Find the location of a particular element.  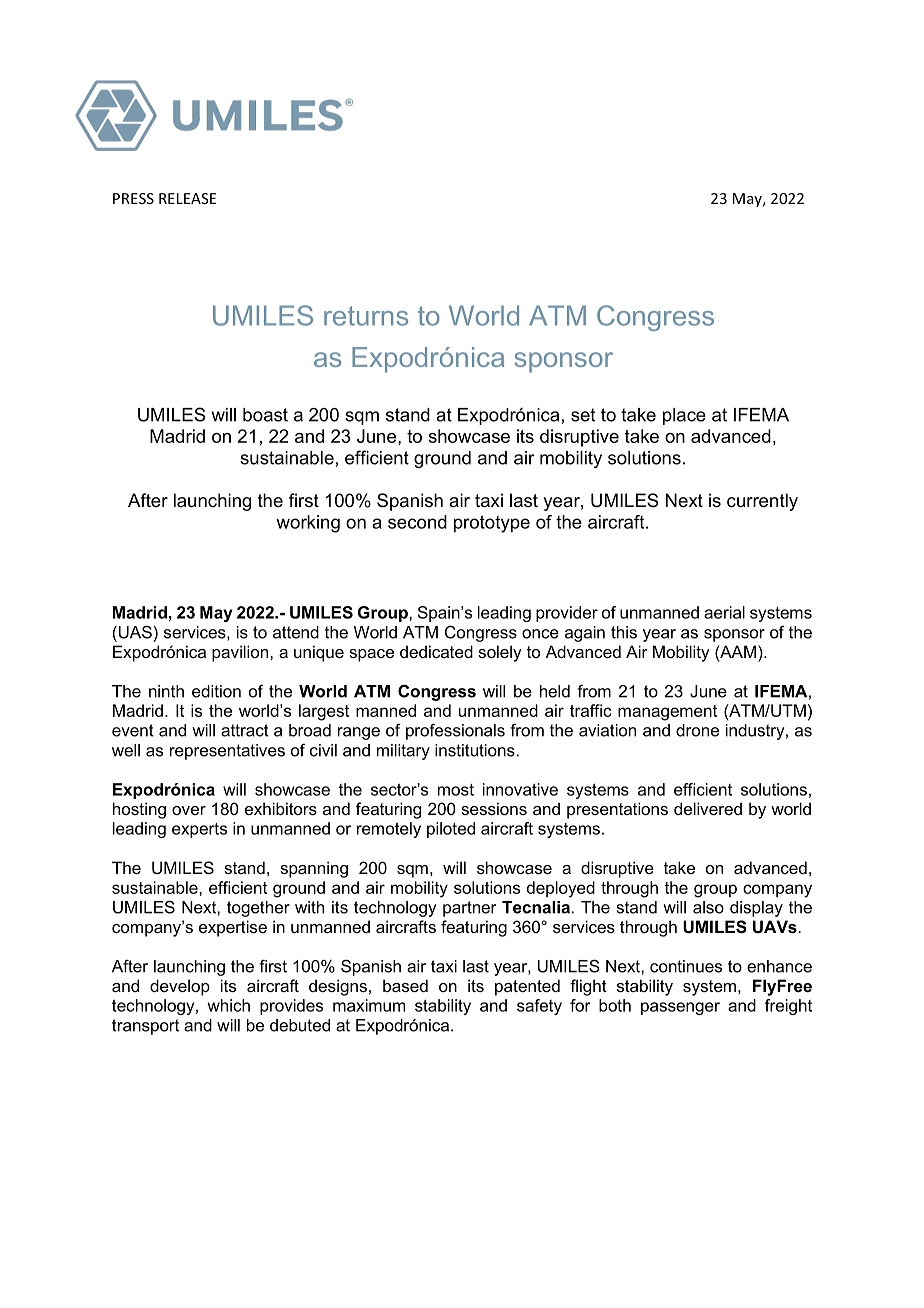

passenger is located at coordinates (680, 1008).
